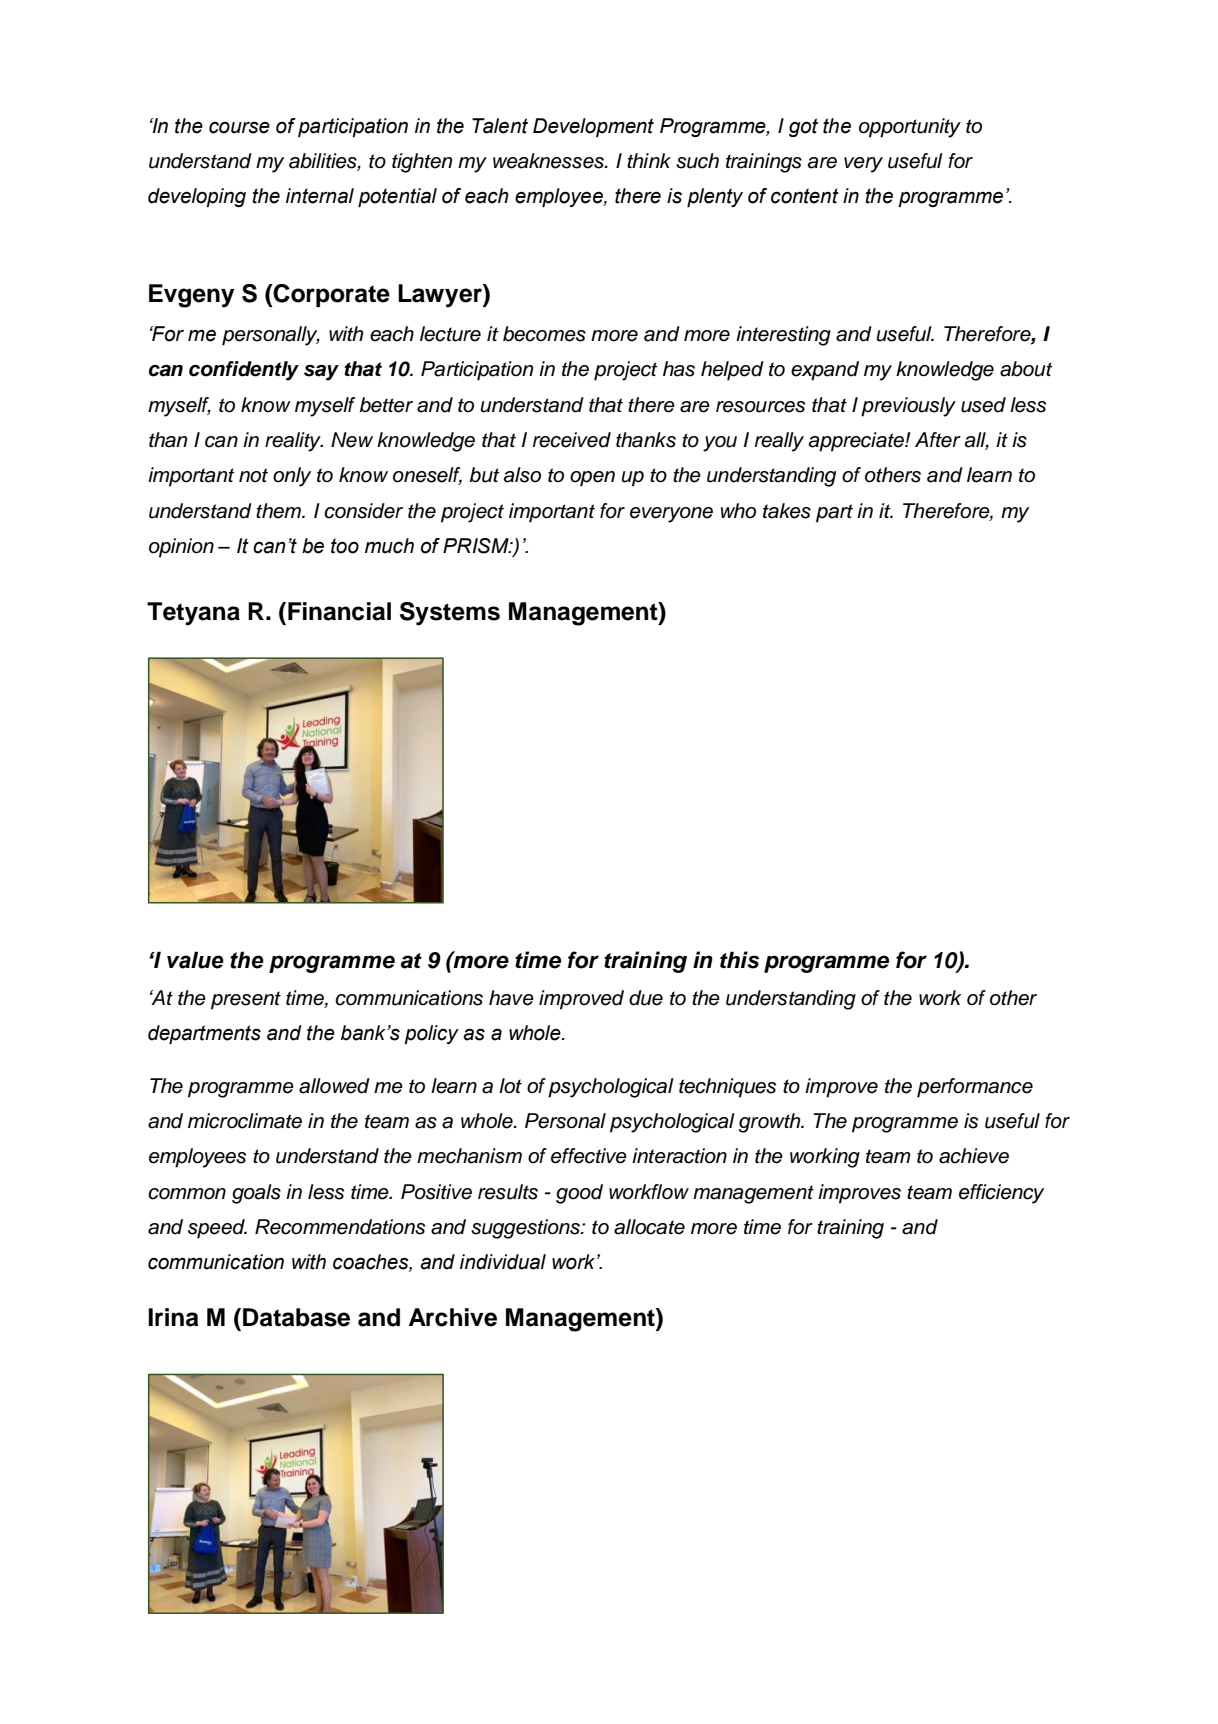 This screenshot has width=1218, height=1724. I want to click on Database, so click(296, 1317).
